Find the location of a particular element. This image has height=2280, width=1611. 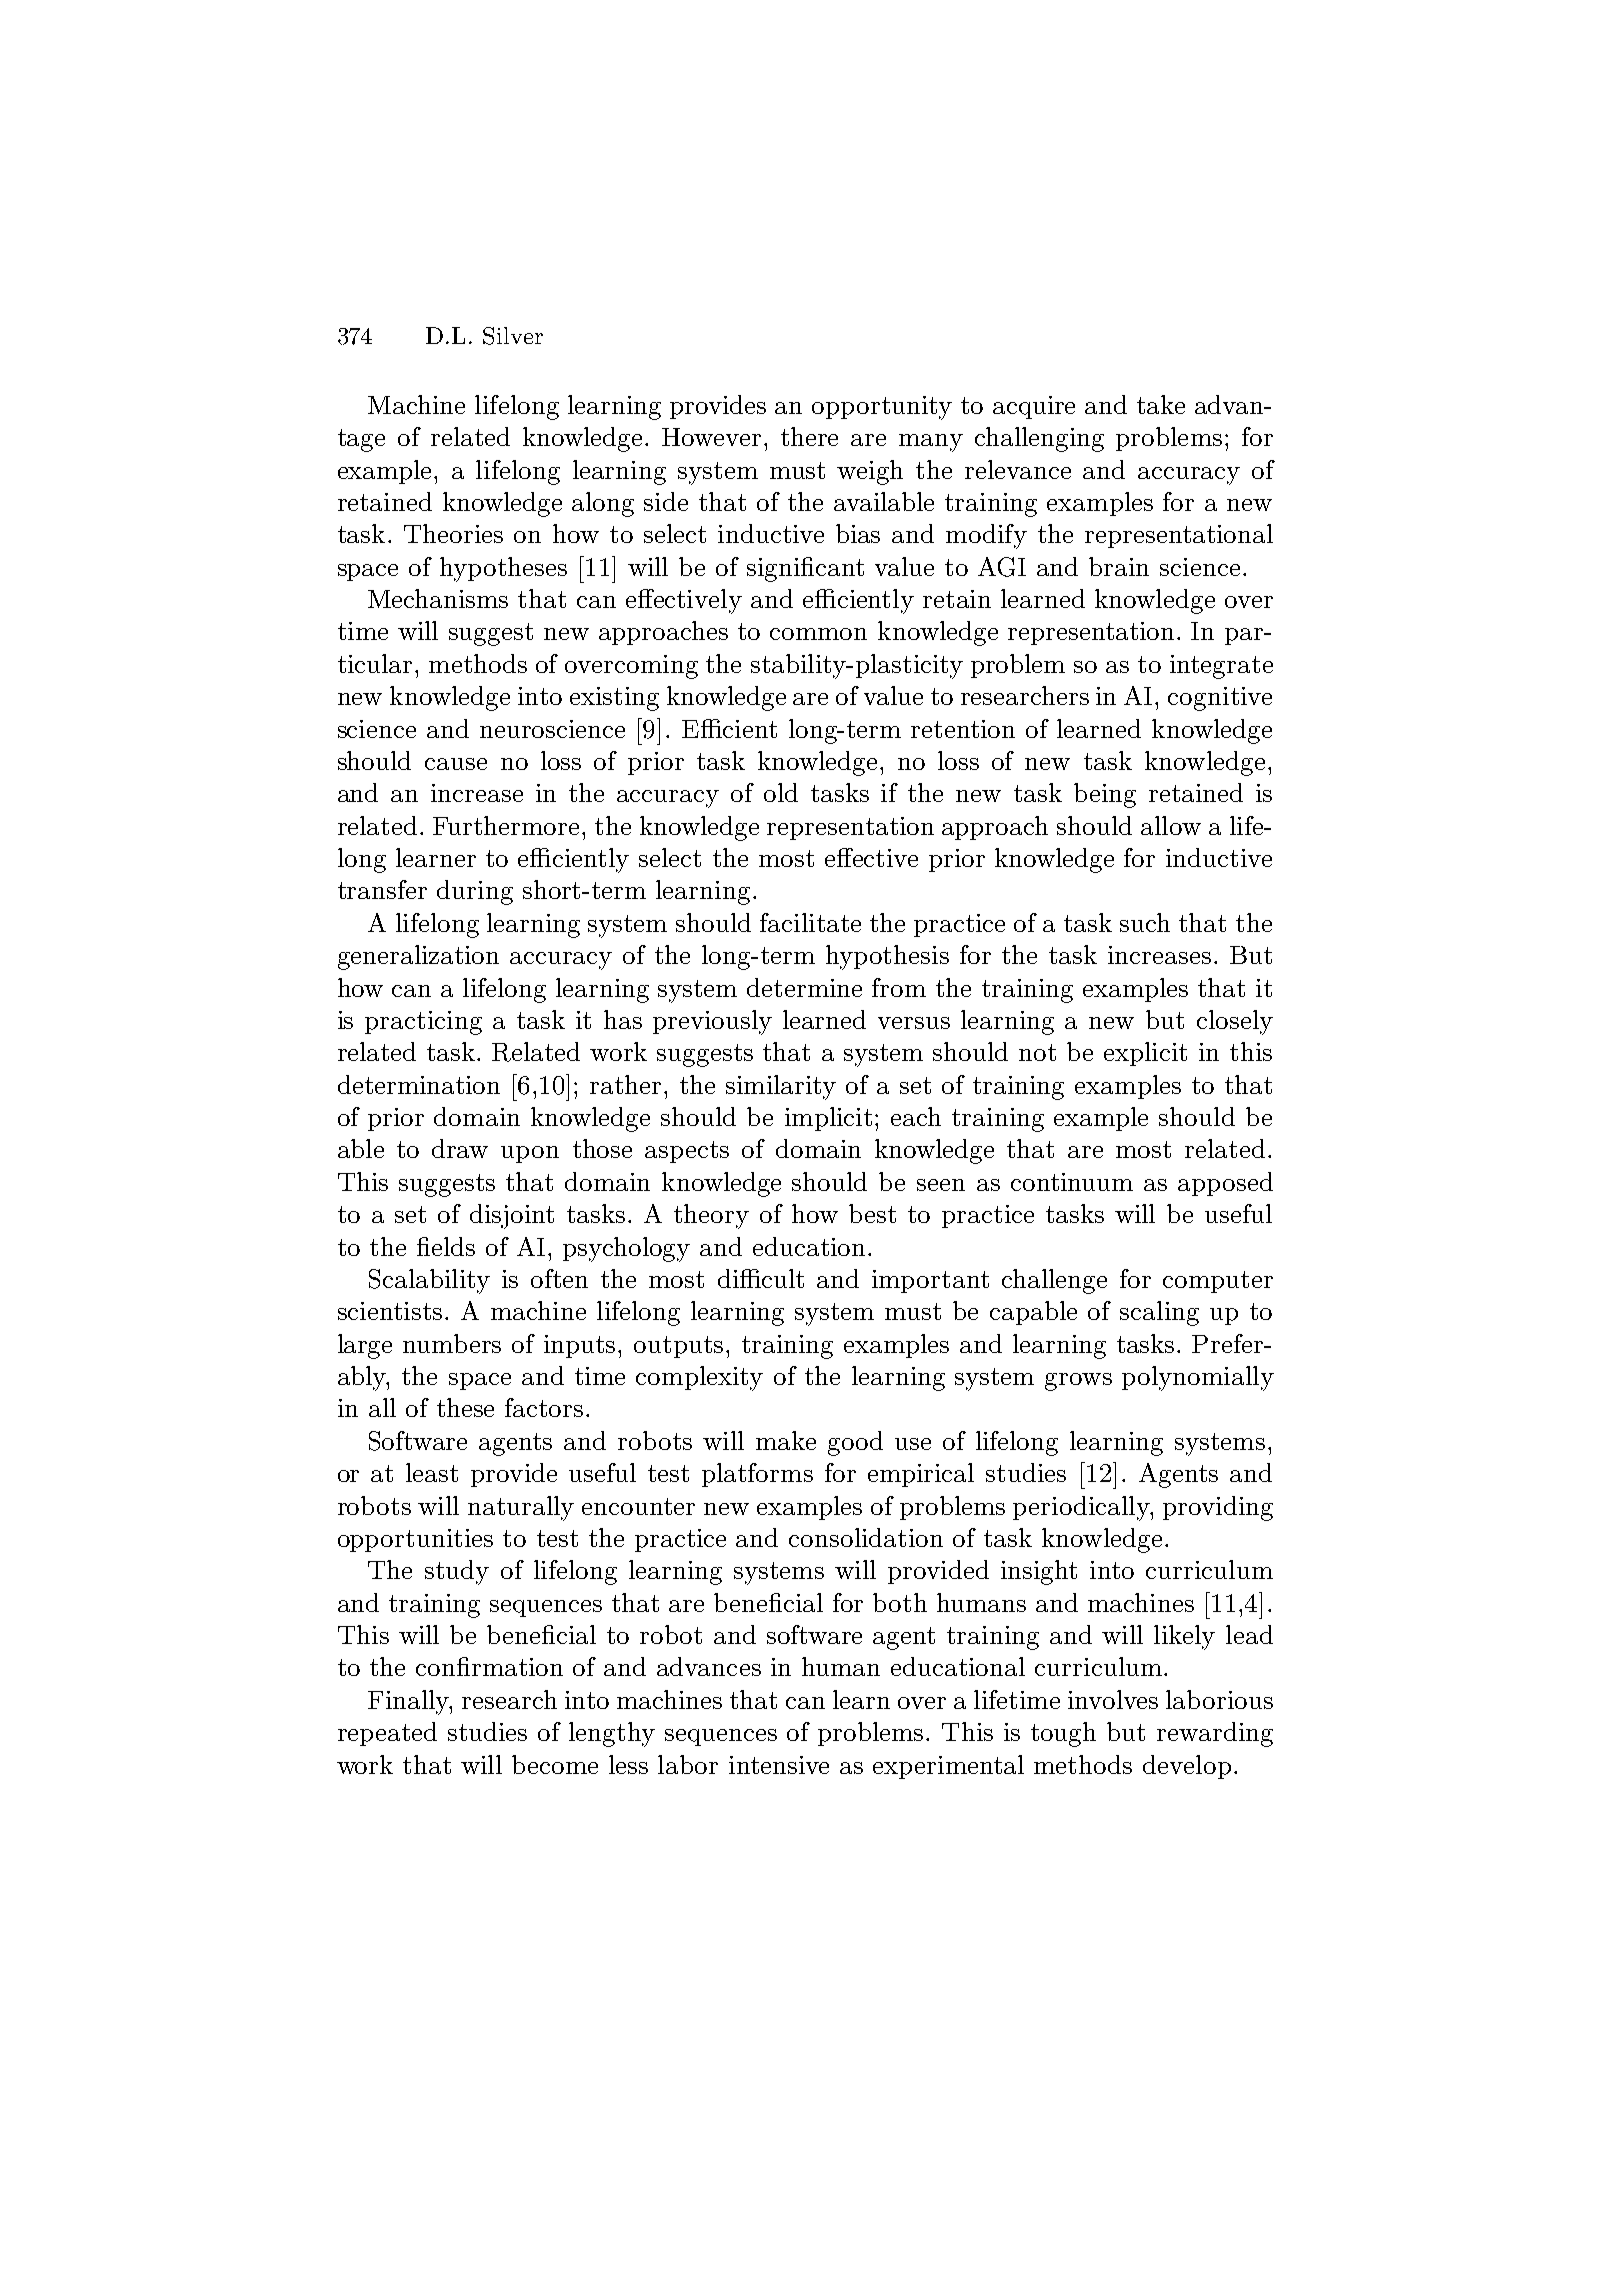

take is located at coordinates (1161, 404).
